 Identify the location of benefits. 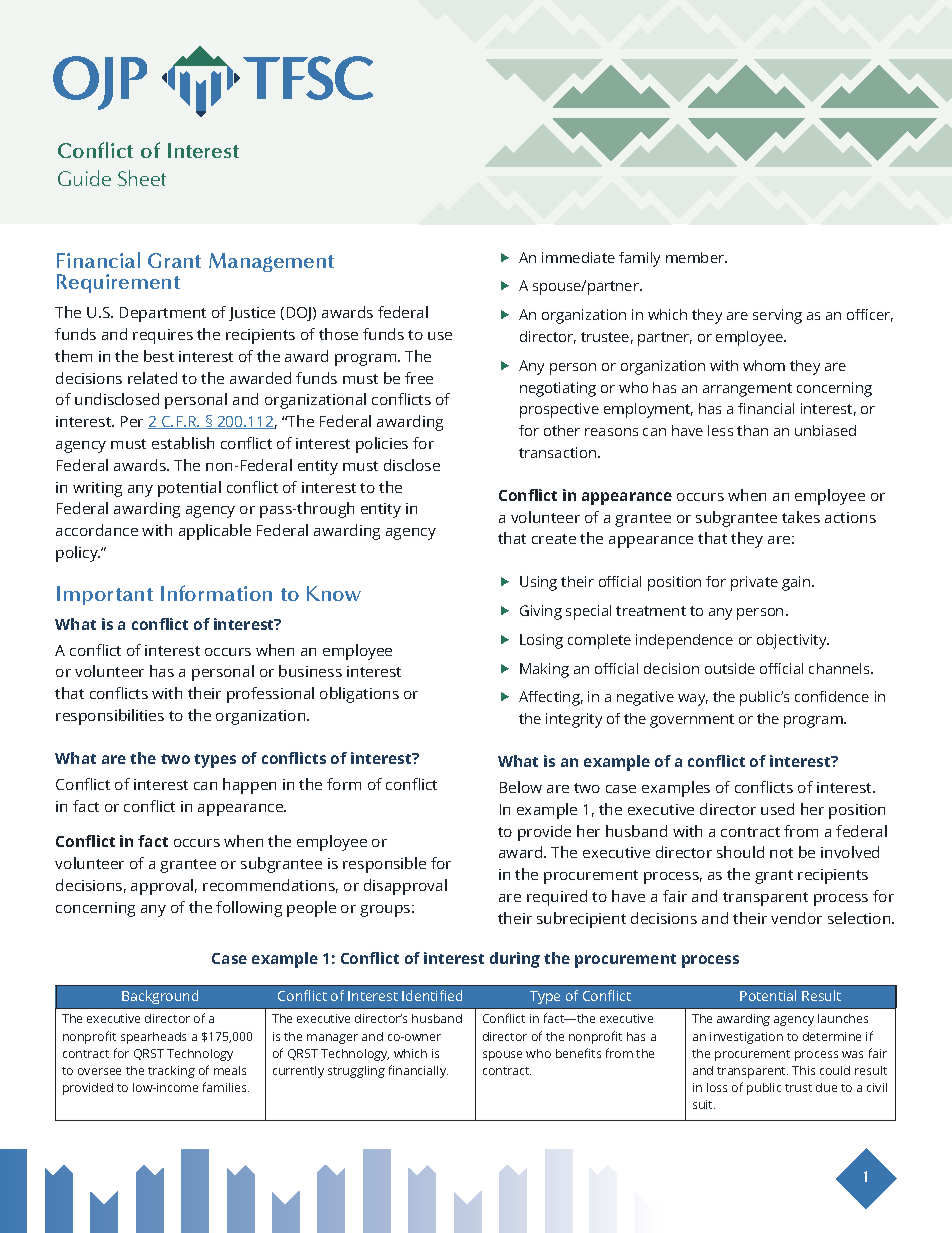
(578, 1053).
